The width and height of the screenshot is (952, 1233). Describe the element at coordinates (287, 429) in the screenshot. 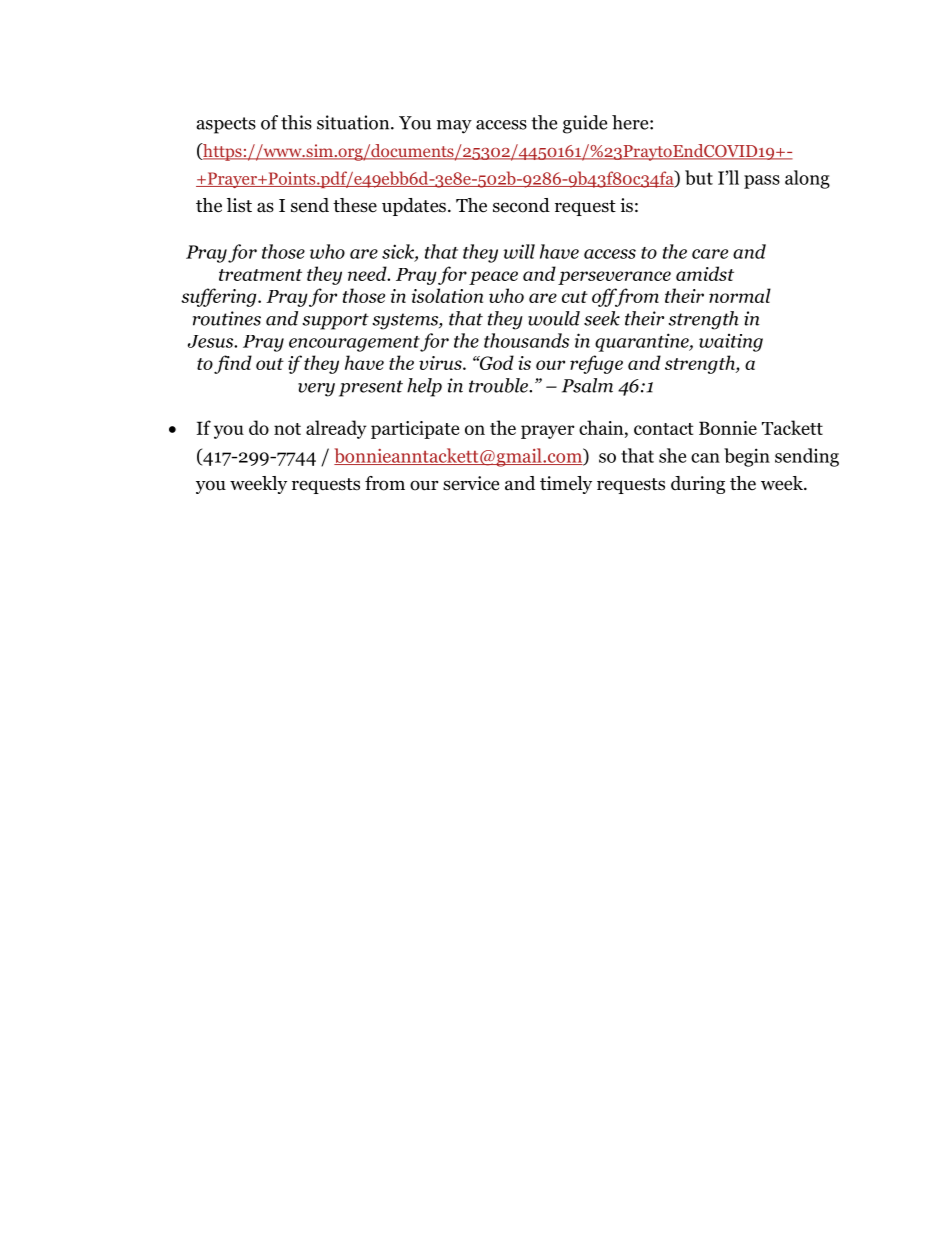

I see `not` at that location.
